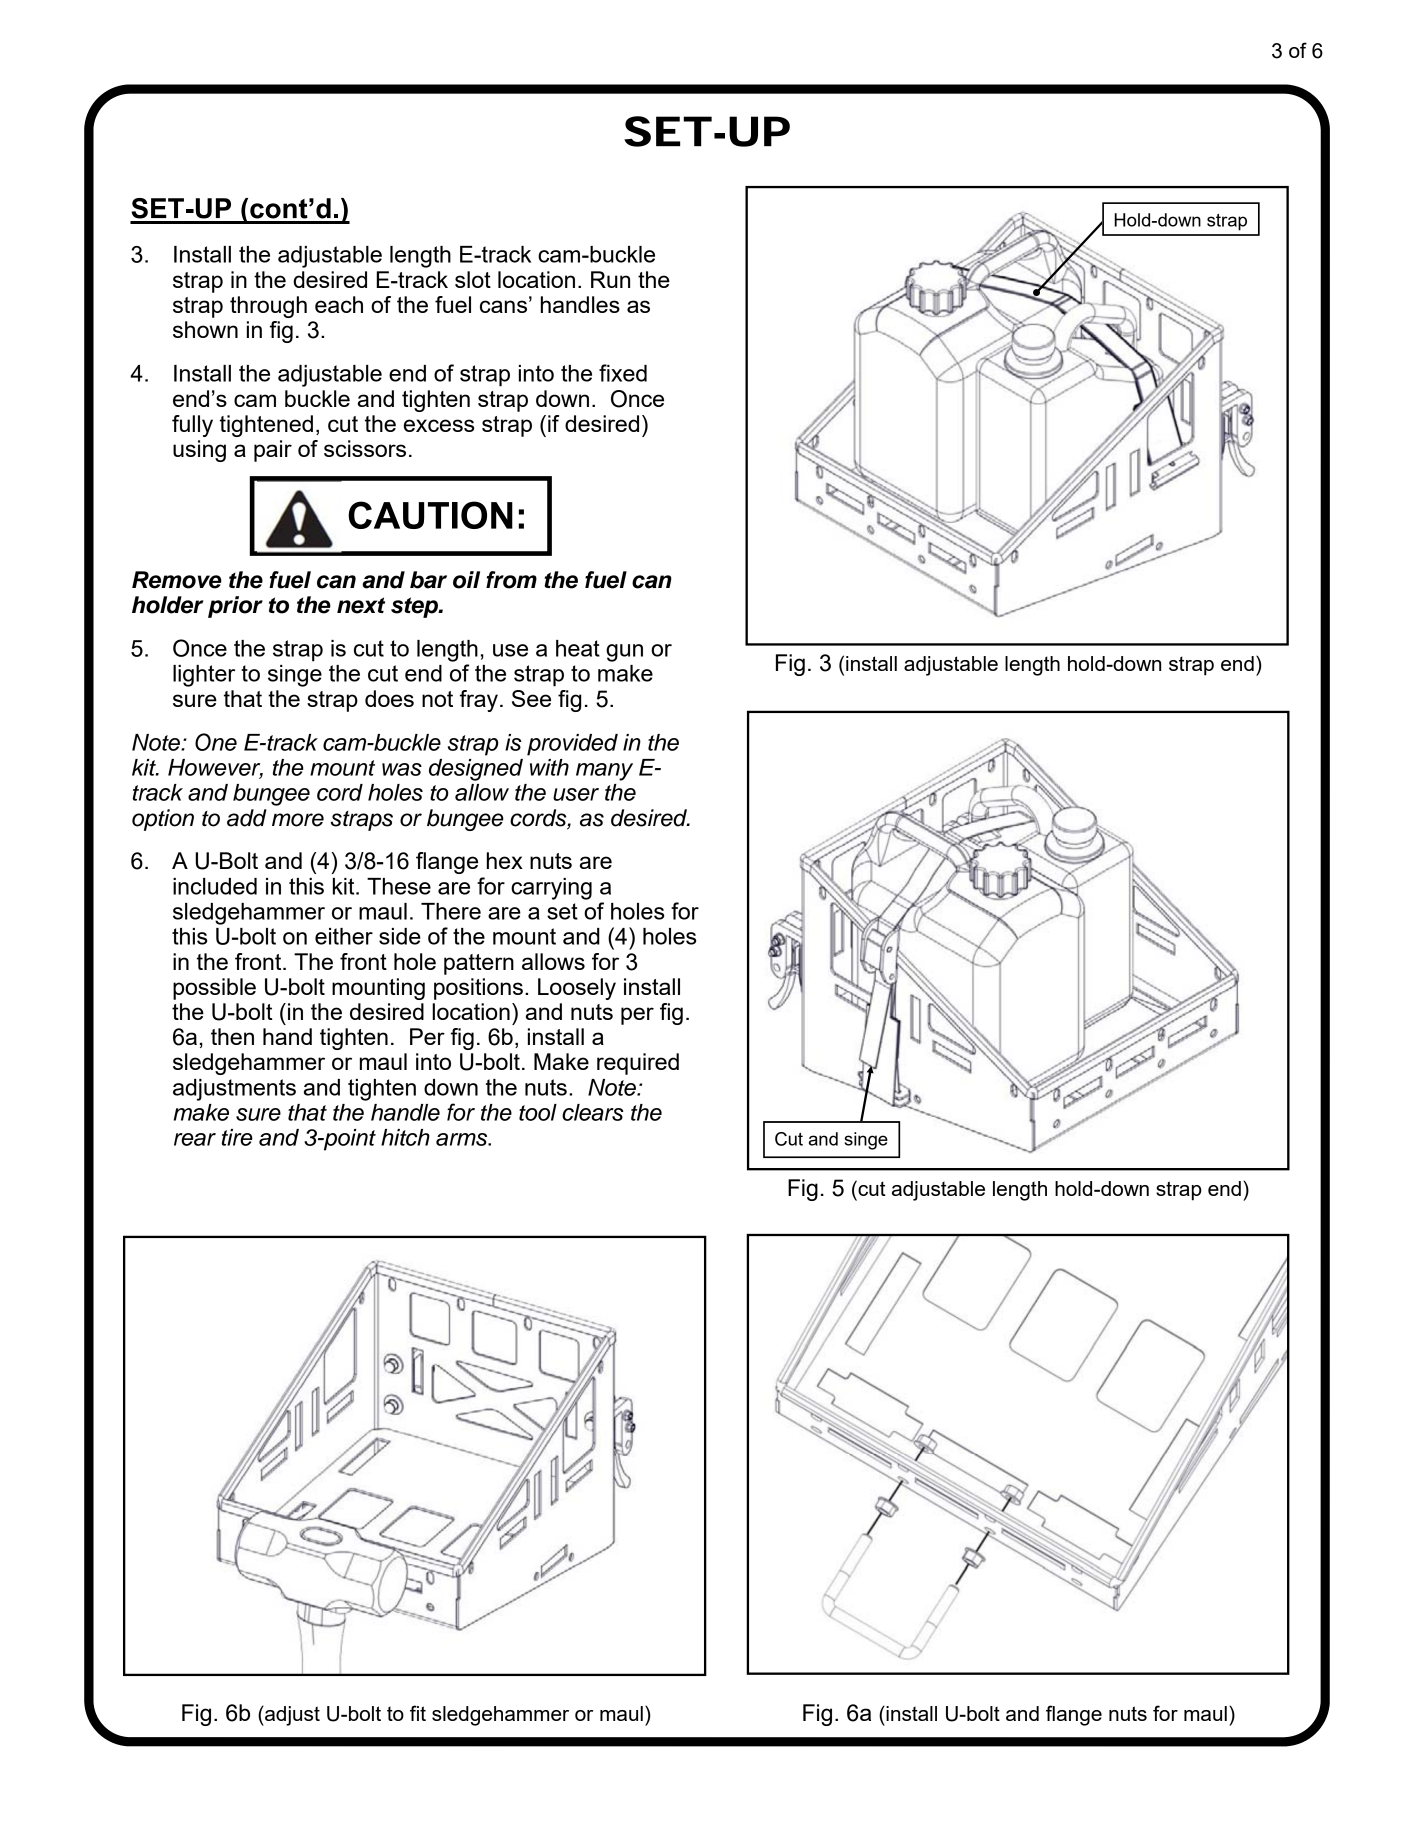  What do you see at coordinates (610, 279) in the screenshot?
I see `Run` at bounding box center [610, 279].
